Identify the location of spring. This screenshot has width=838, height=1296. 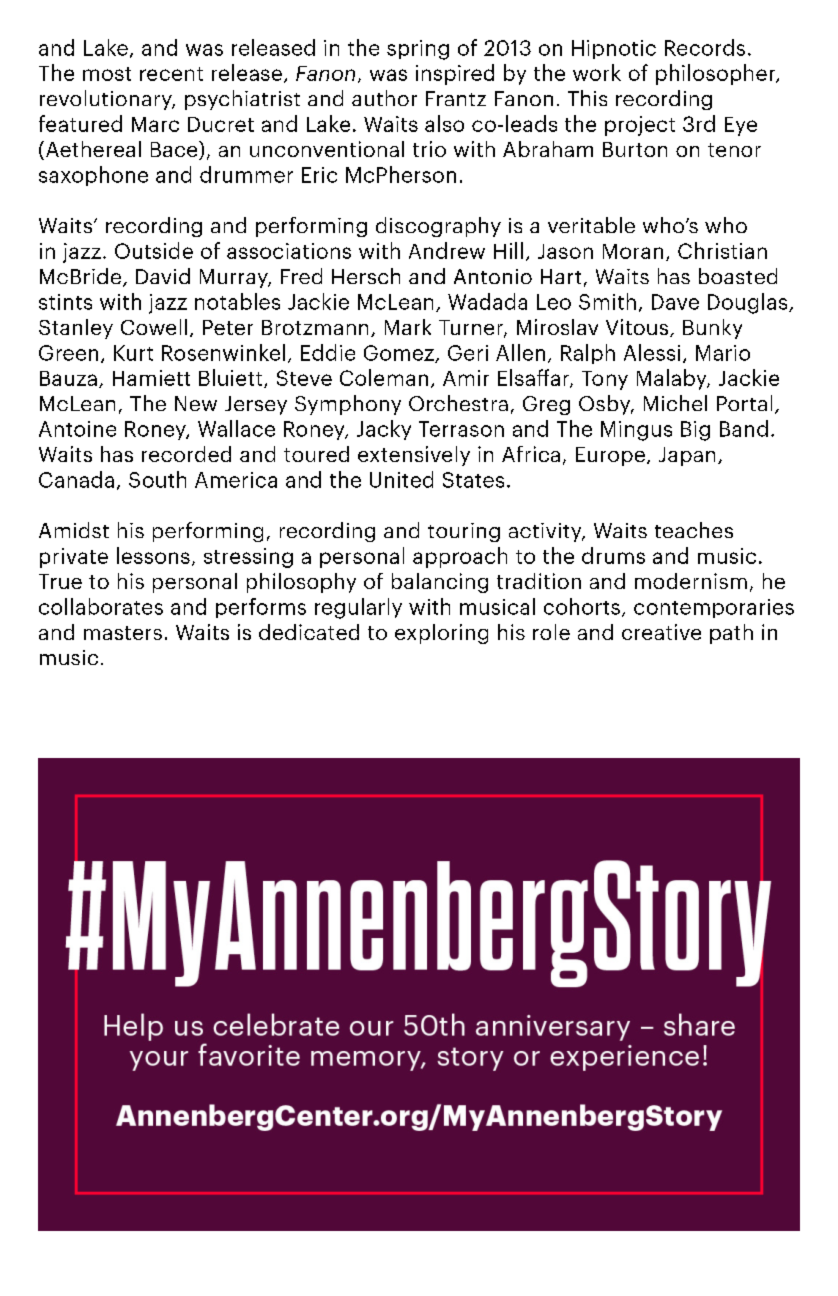
(418, 50).
